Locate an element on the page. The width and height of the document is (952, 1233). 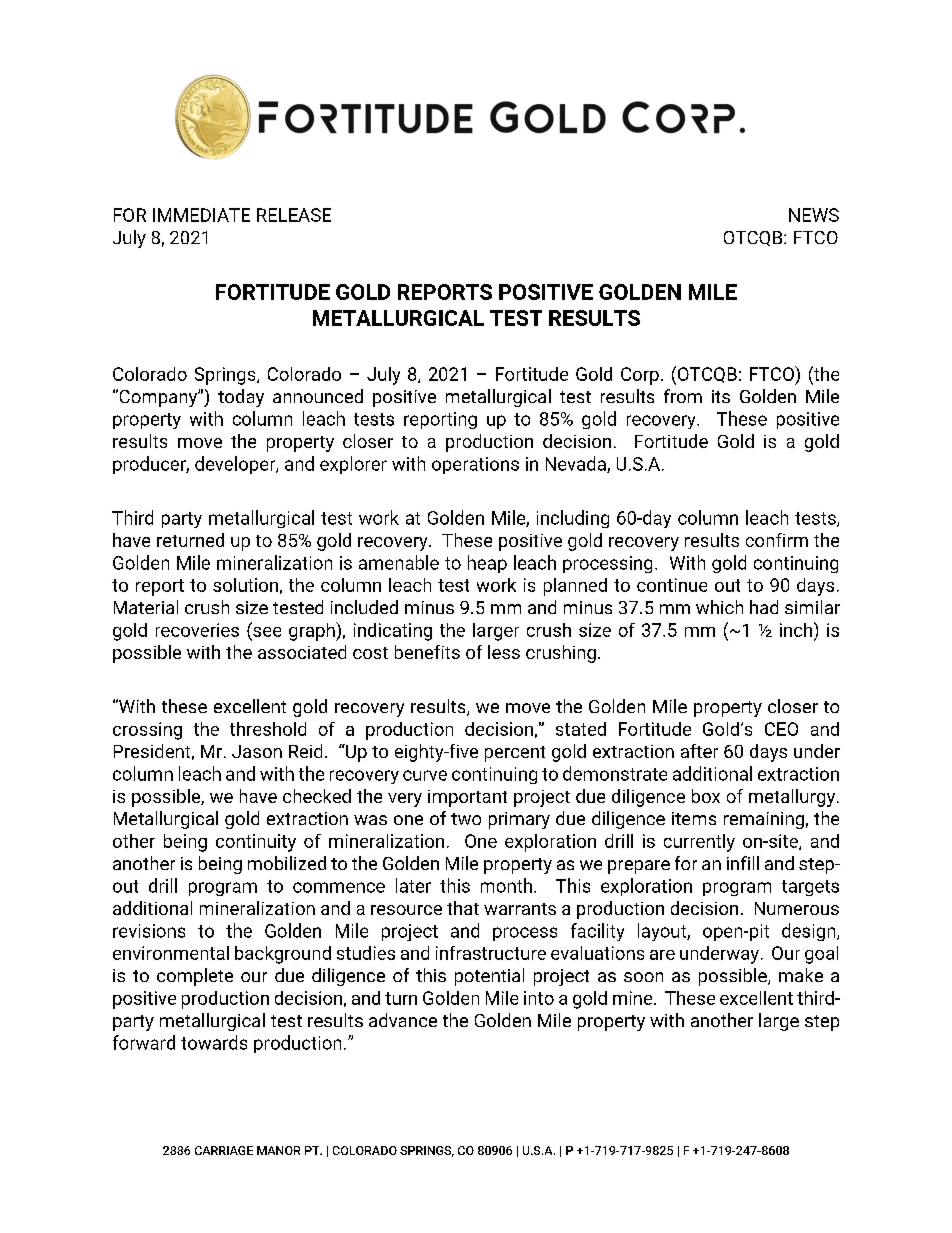
continuity is located at coordinates (256, 843).
